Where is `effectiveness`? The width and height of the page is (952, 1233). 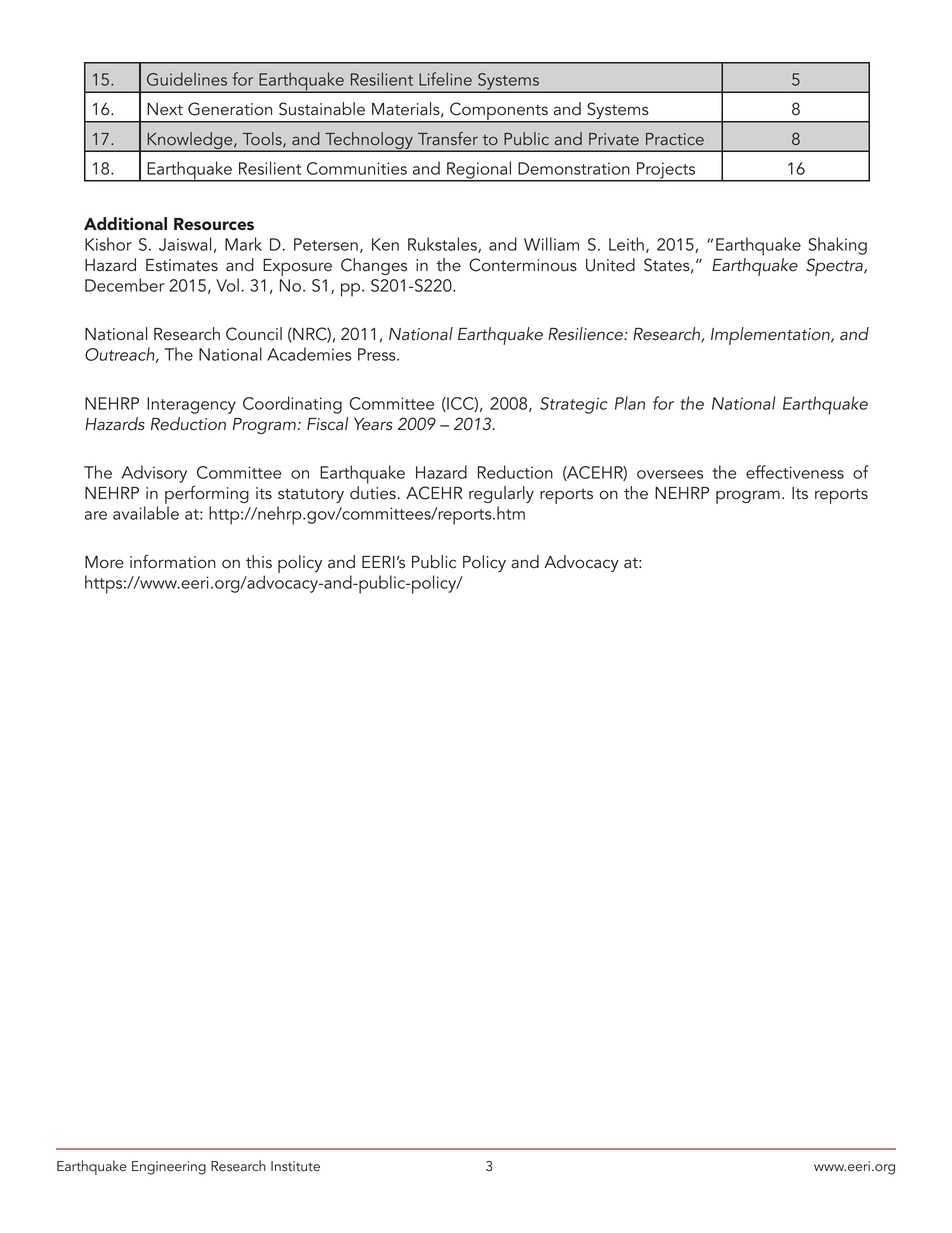 effectiveness is located at coordinates (795, 472).
